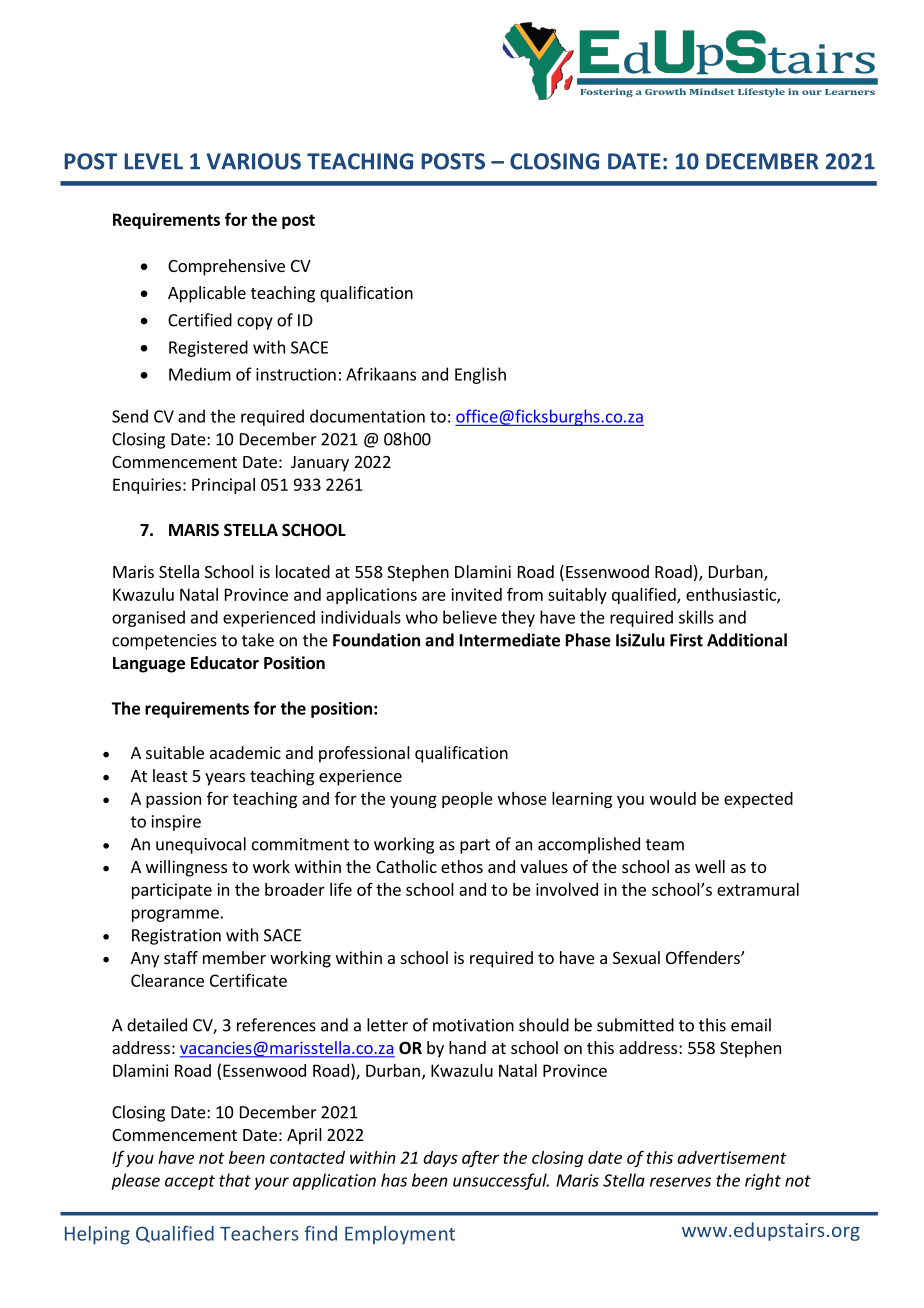 The height and width of the document is (1308, 924). What do you see at coordinates (381, 374) in the document?
I see `Afrikaans` at bounding box center [381, 374].
